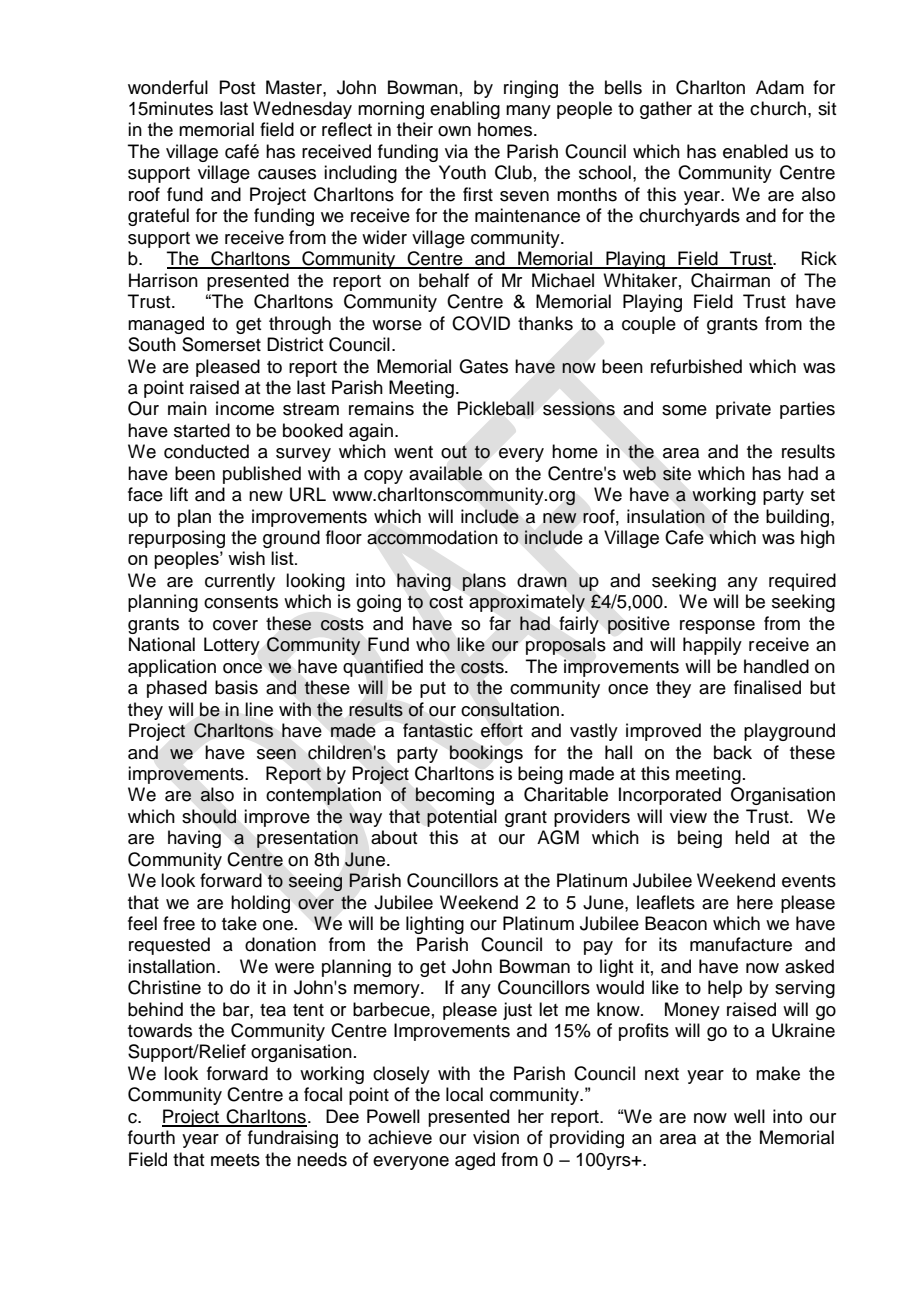 Image resolution: width=924 pixels, height=1308 pixels. What do you see at coordinates (232, 646) in the document?
I see `Lottery` at bounding box center [232, 646].
